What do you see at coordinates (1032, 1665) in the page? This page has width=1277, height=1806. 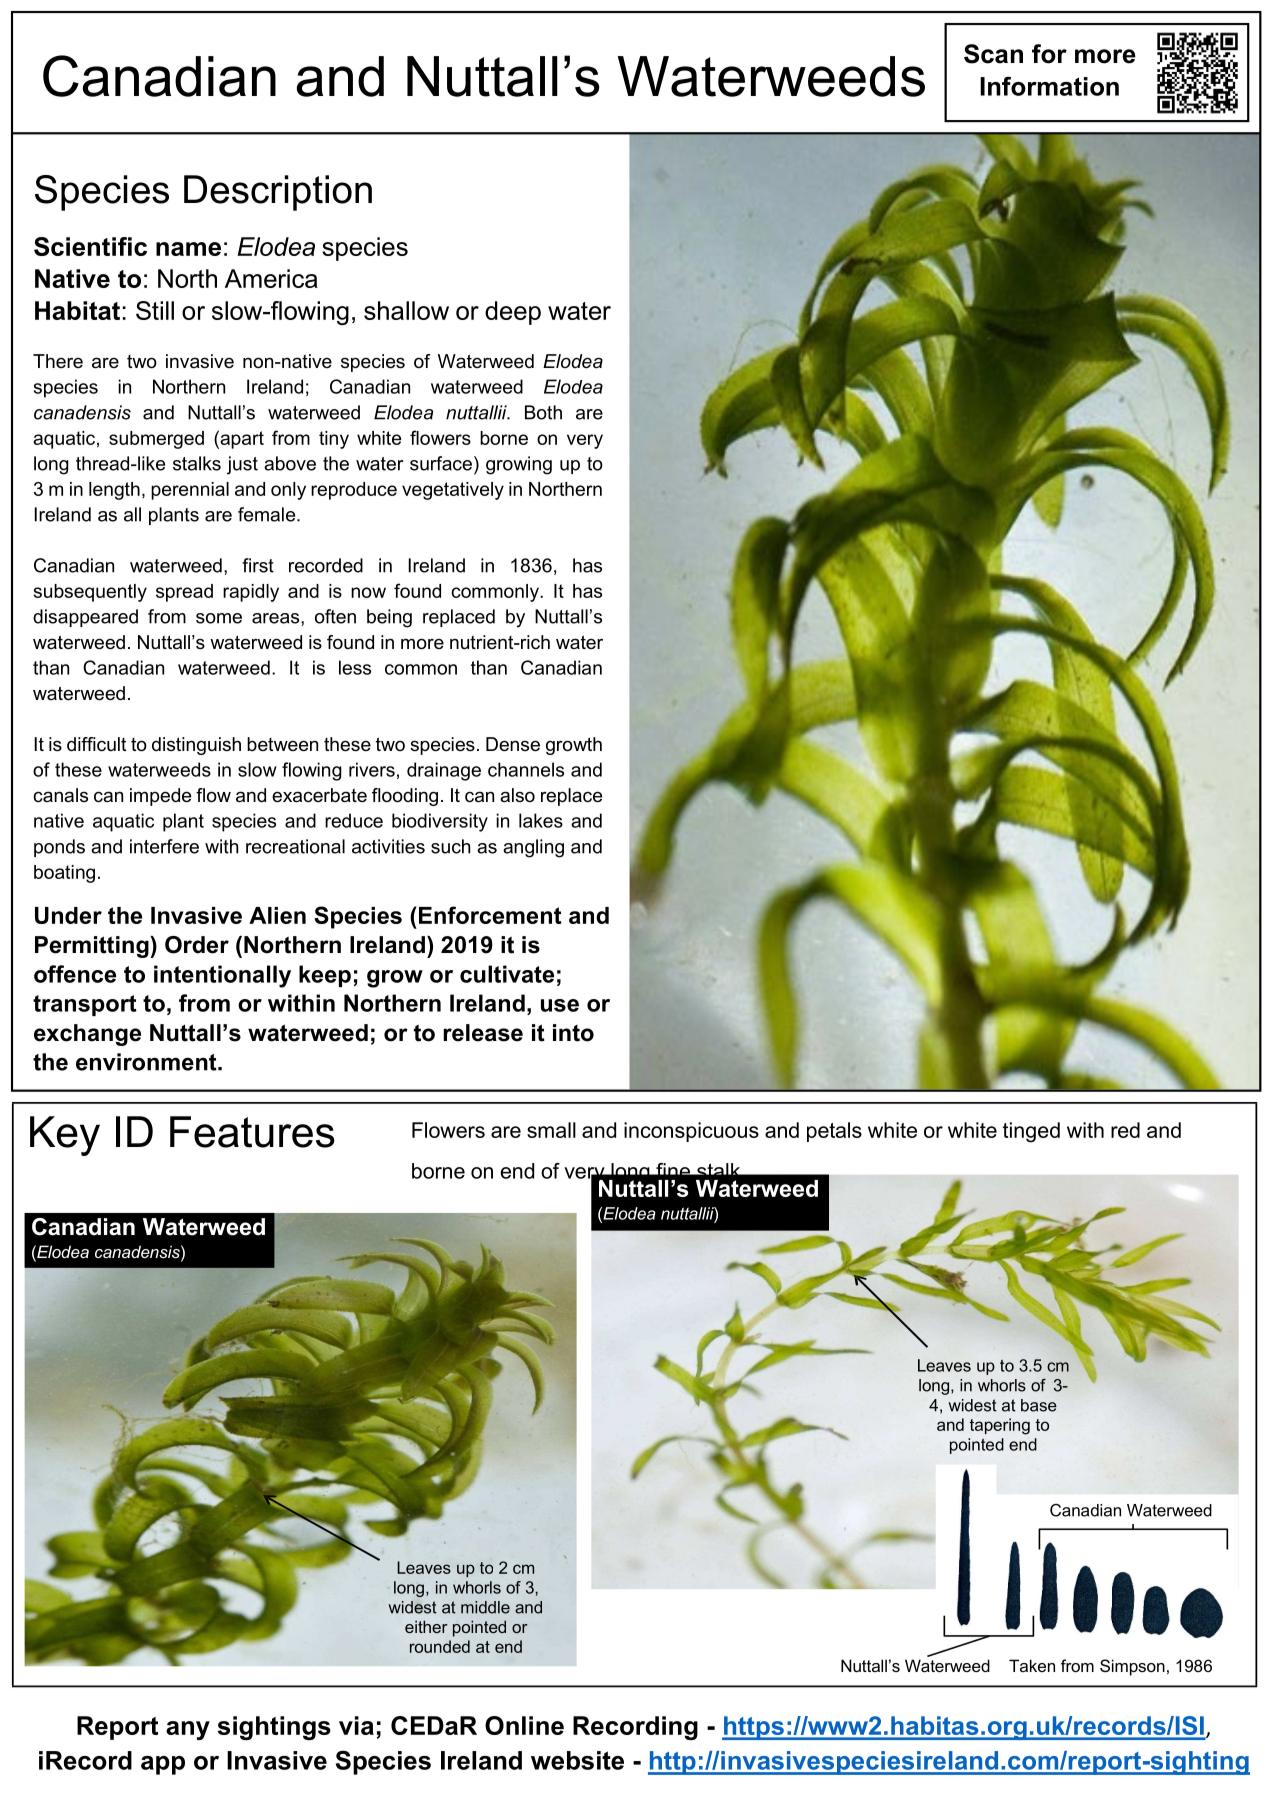 I see `Taken` at bounding box center [1032, 1665].
